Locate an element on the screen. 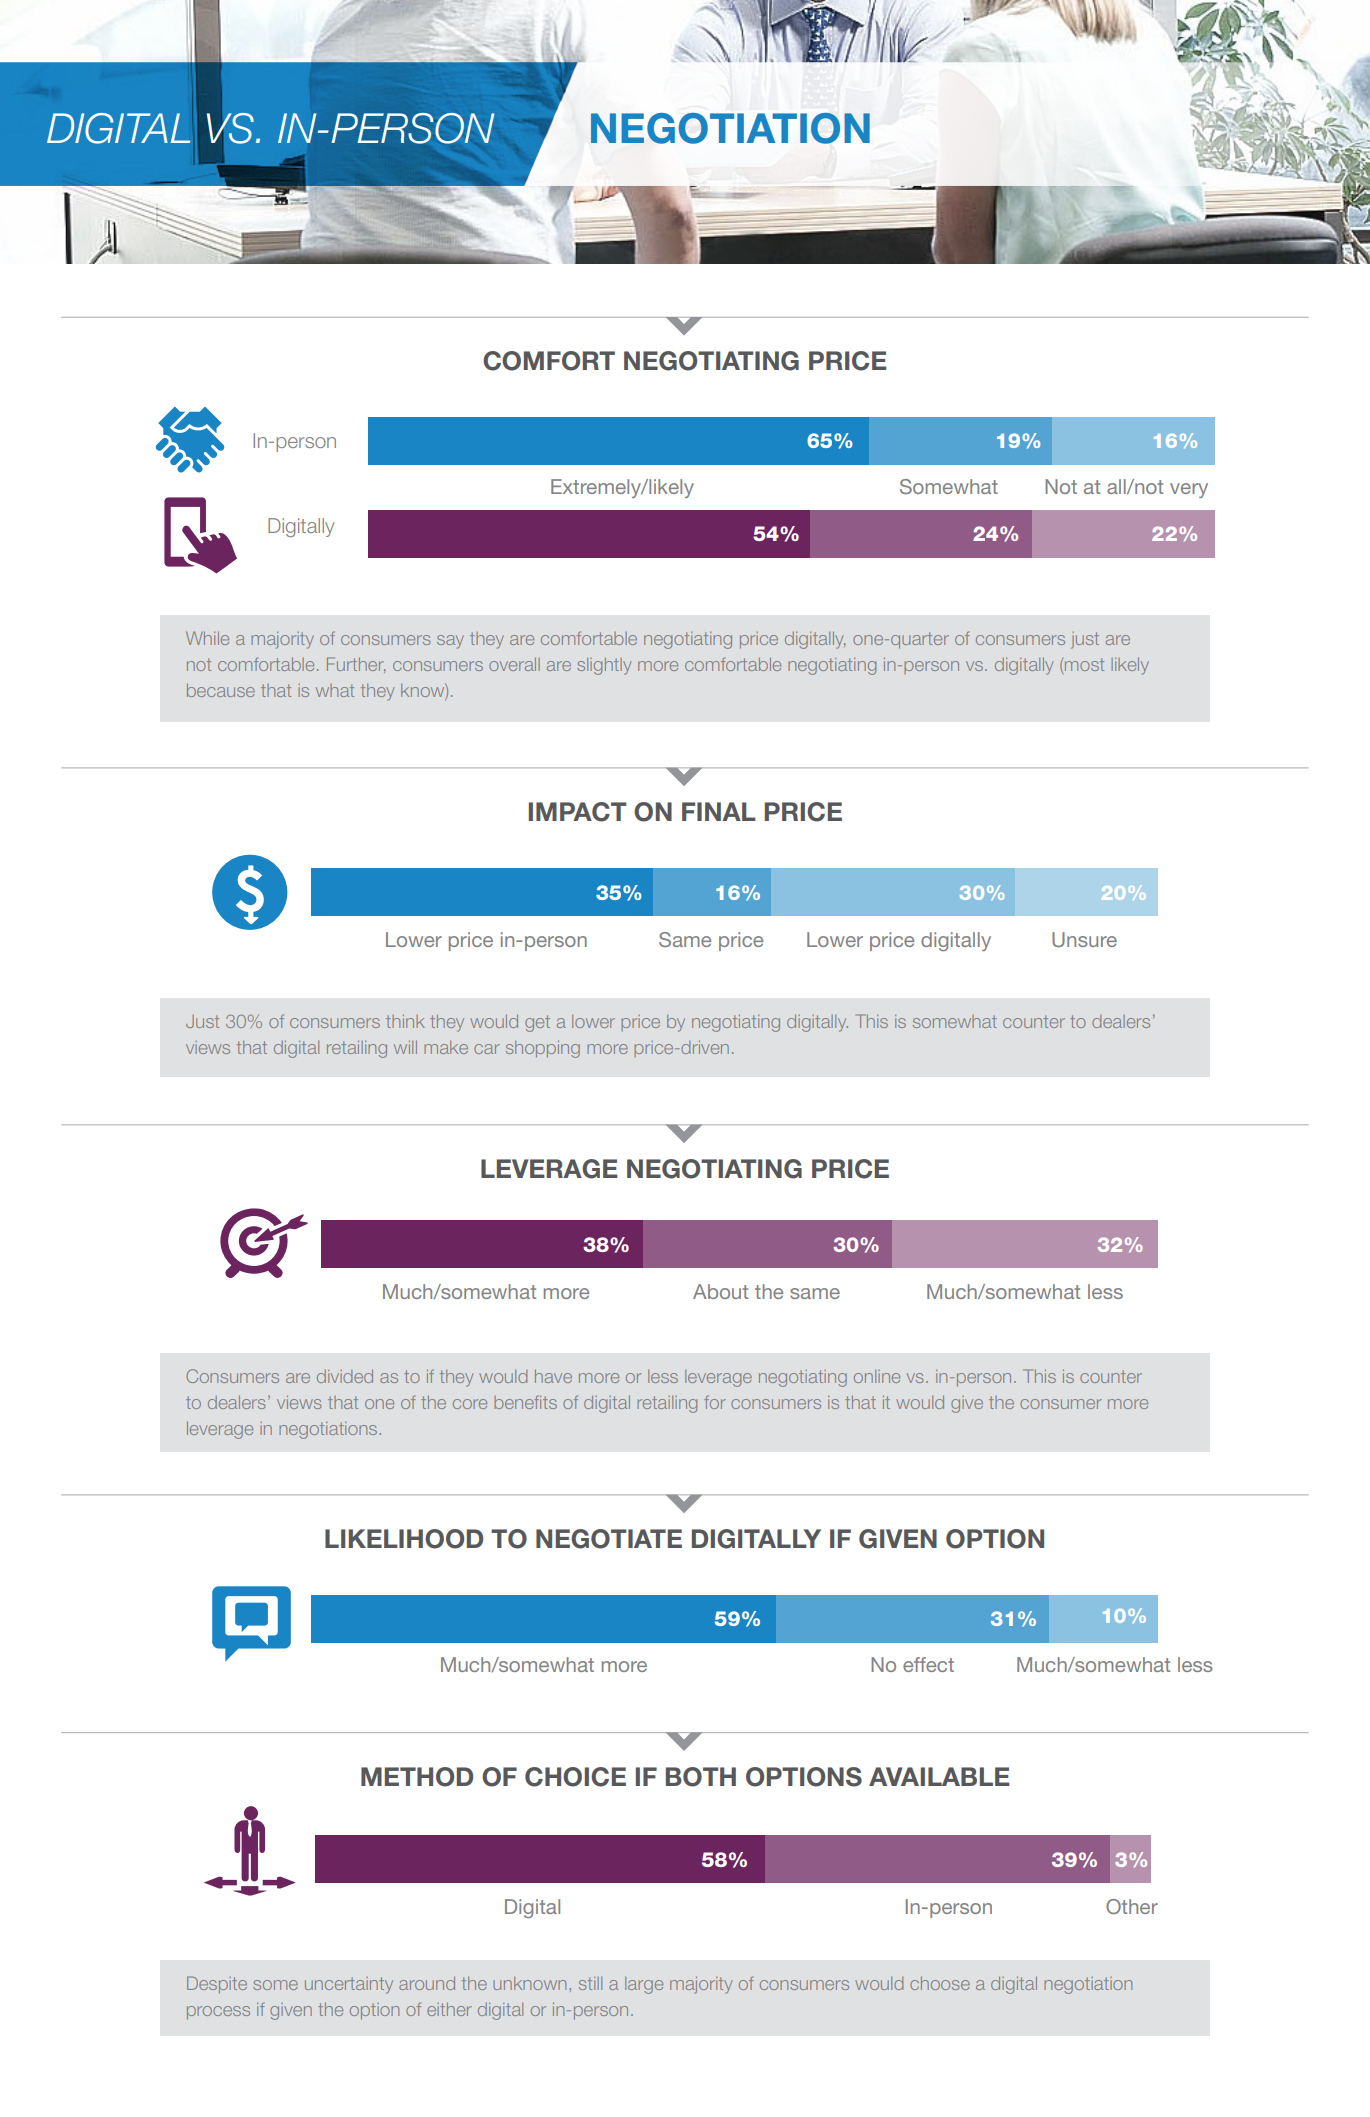 This screenshot has width=1370, height=2117. Other is located at coordinates (1132, 1906).
